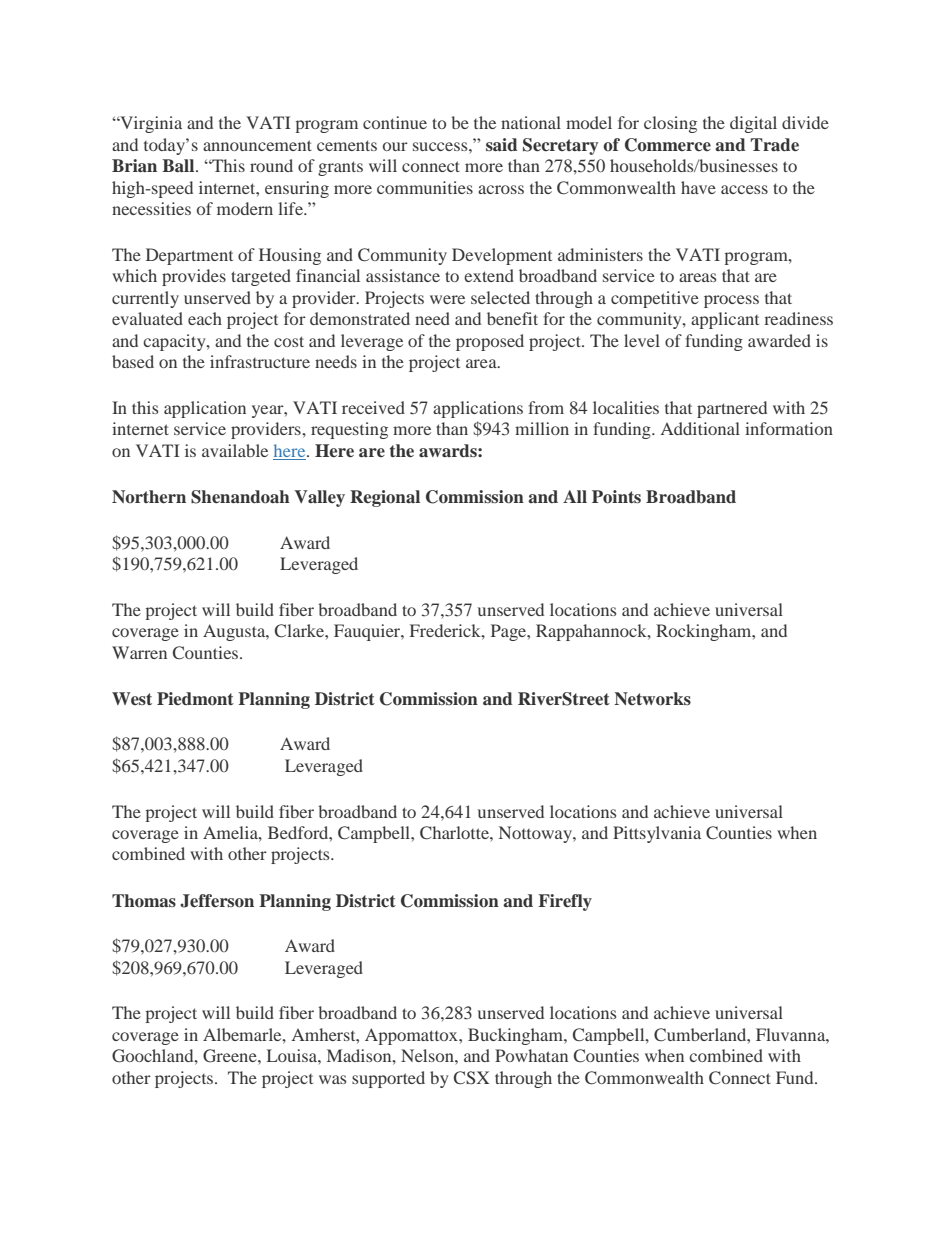 The width and height of the screenshot is (952, 1233). What do you see at coordinates (753, 124) in the screenshot?
I see `digital` at bounding box center [753, 124].
